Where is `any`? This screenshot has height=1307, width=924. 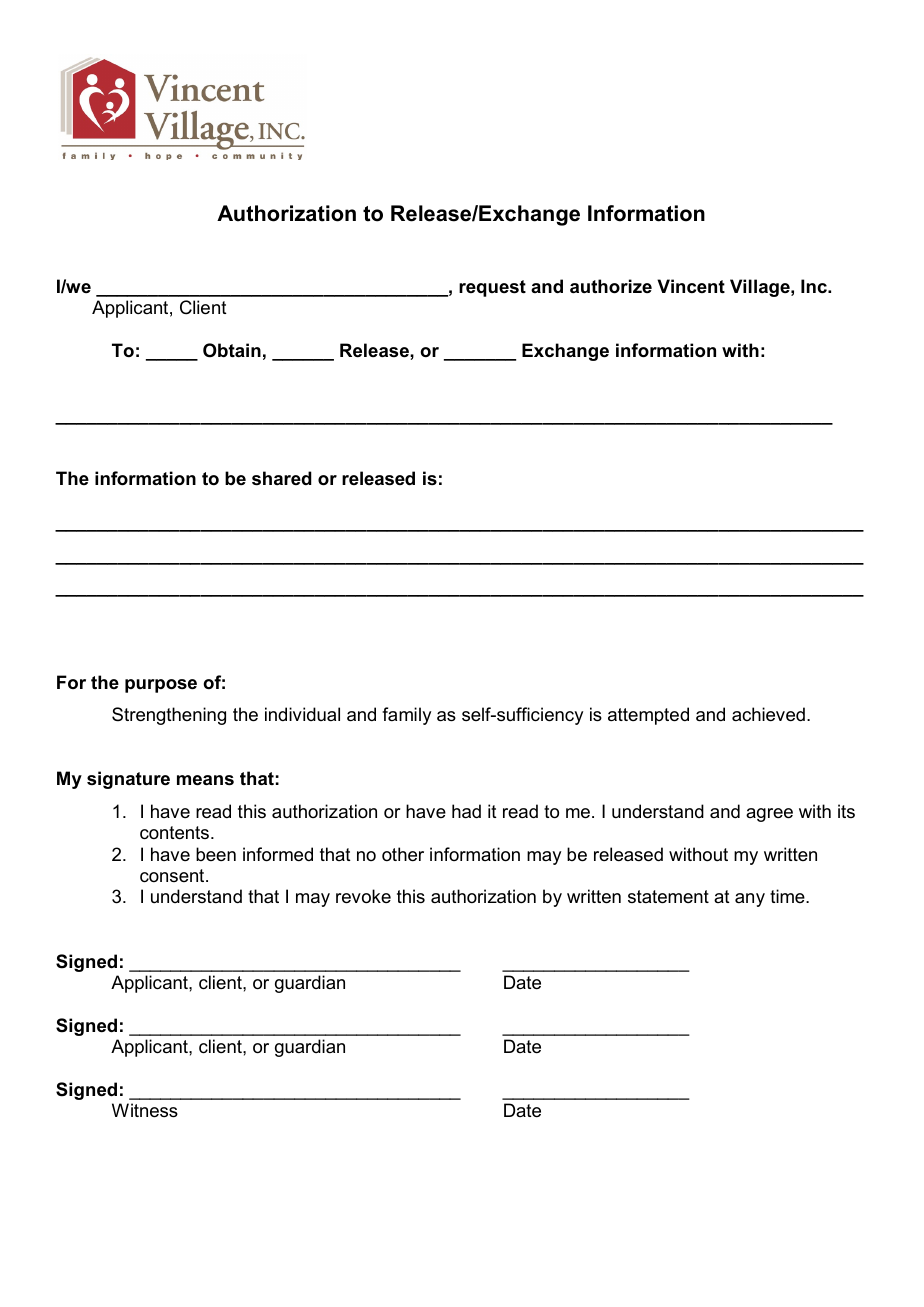
any is located at coordinates (750, 900).
